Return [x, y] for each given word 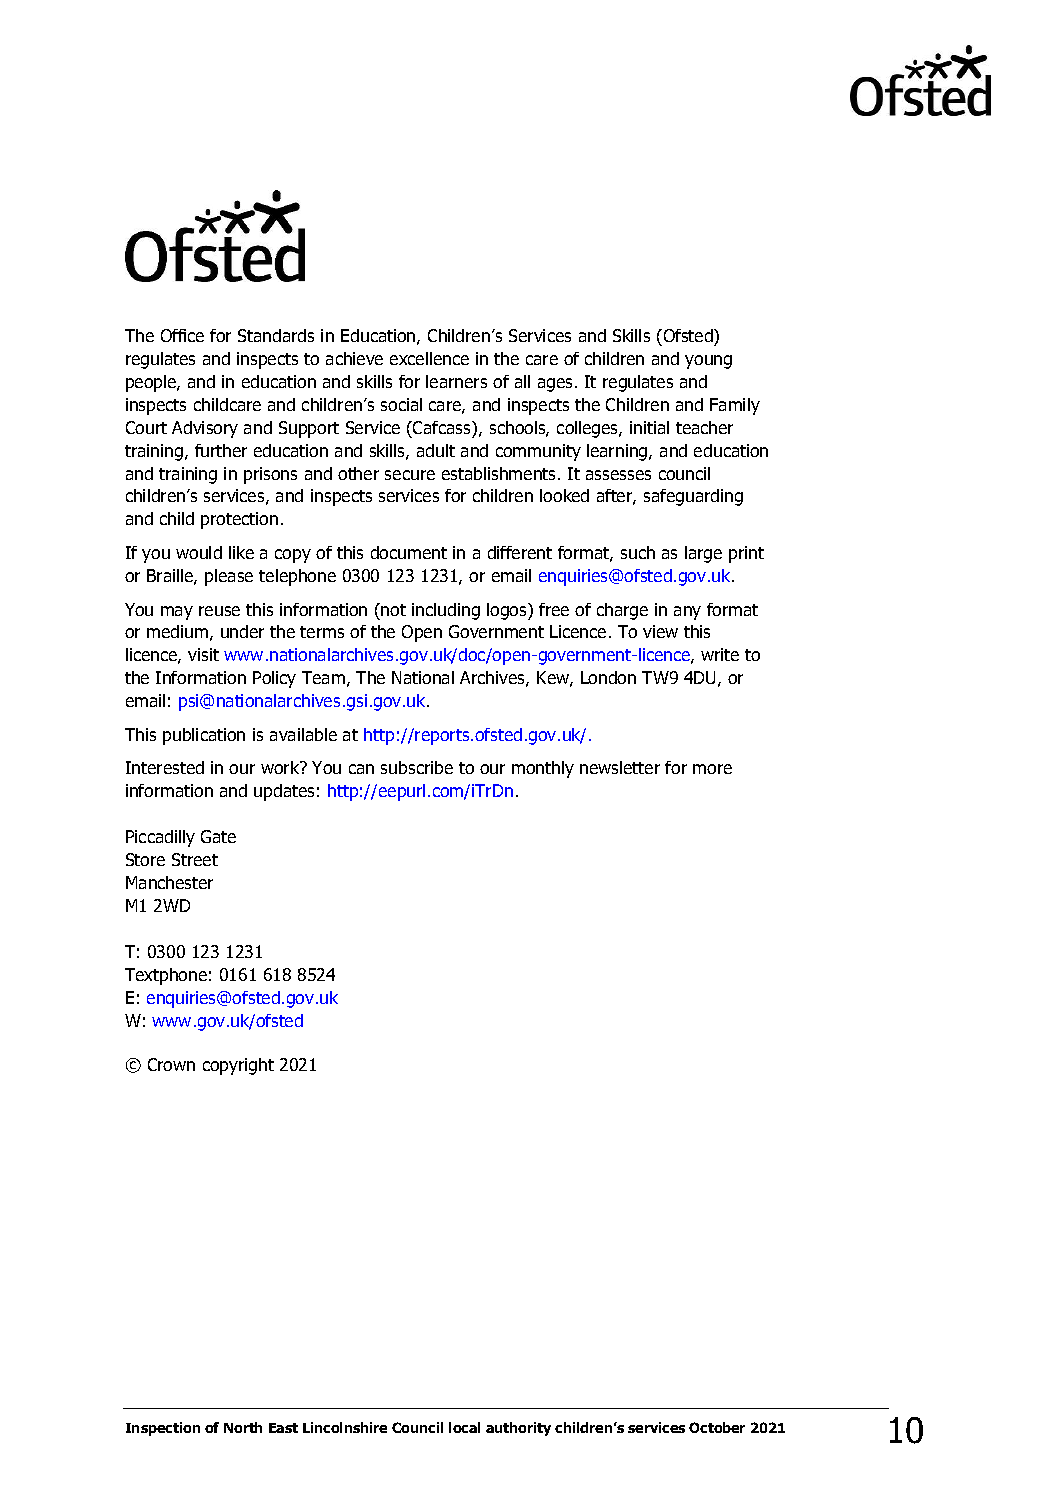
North [243, 1427]
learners [456, 381]
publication [204, 736]
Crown [171, 1064]
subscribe [417, 767]
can [361, 769]
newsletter [620, 767]
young [708, 362]
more [712, 769]
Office [182, 335]
